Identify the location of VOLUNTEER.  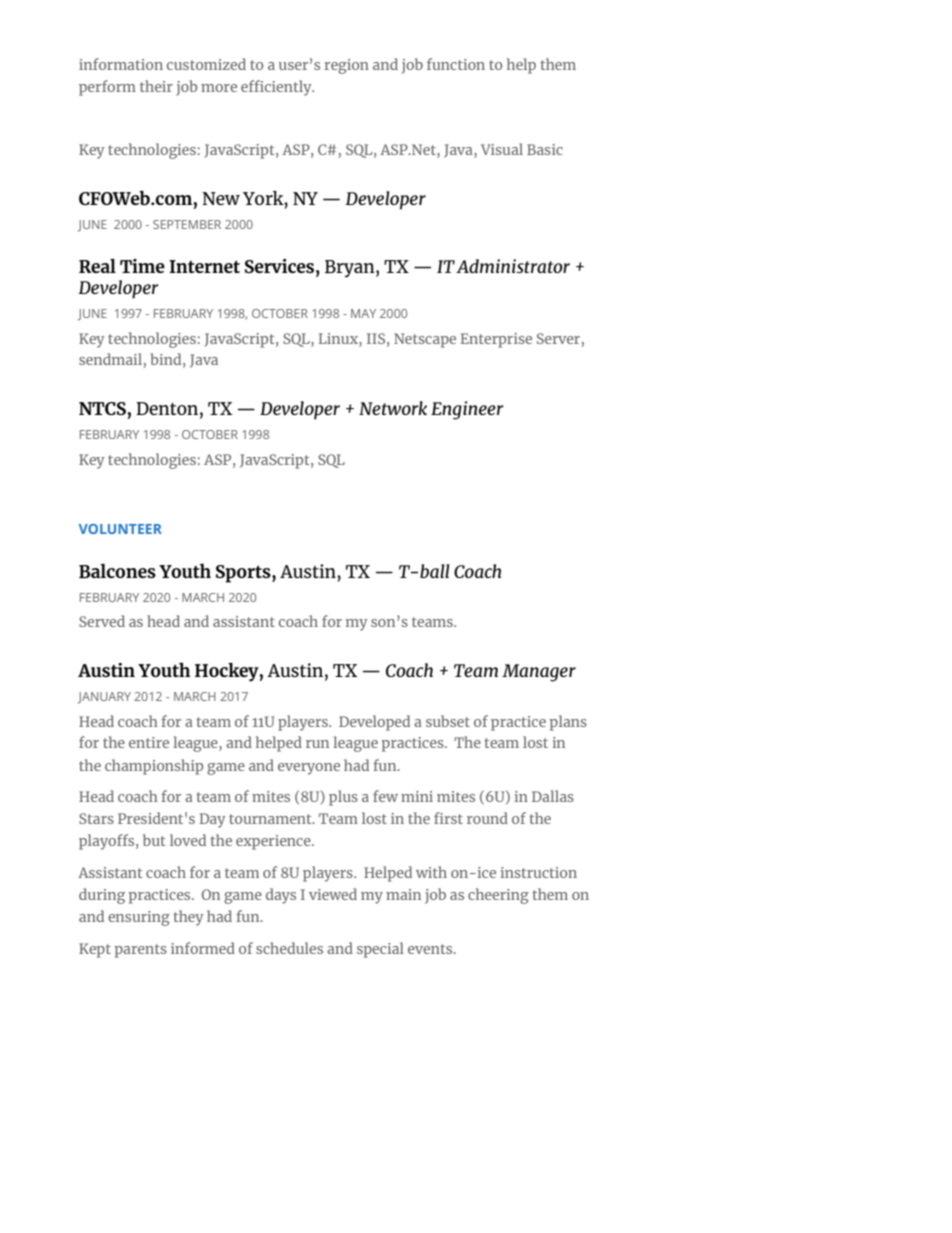
(120, 529).
